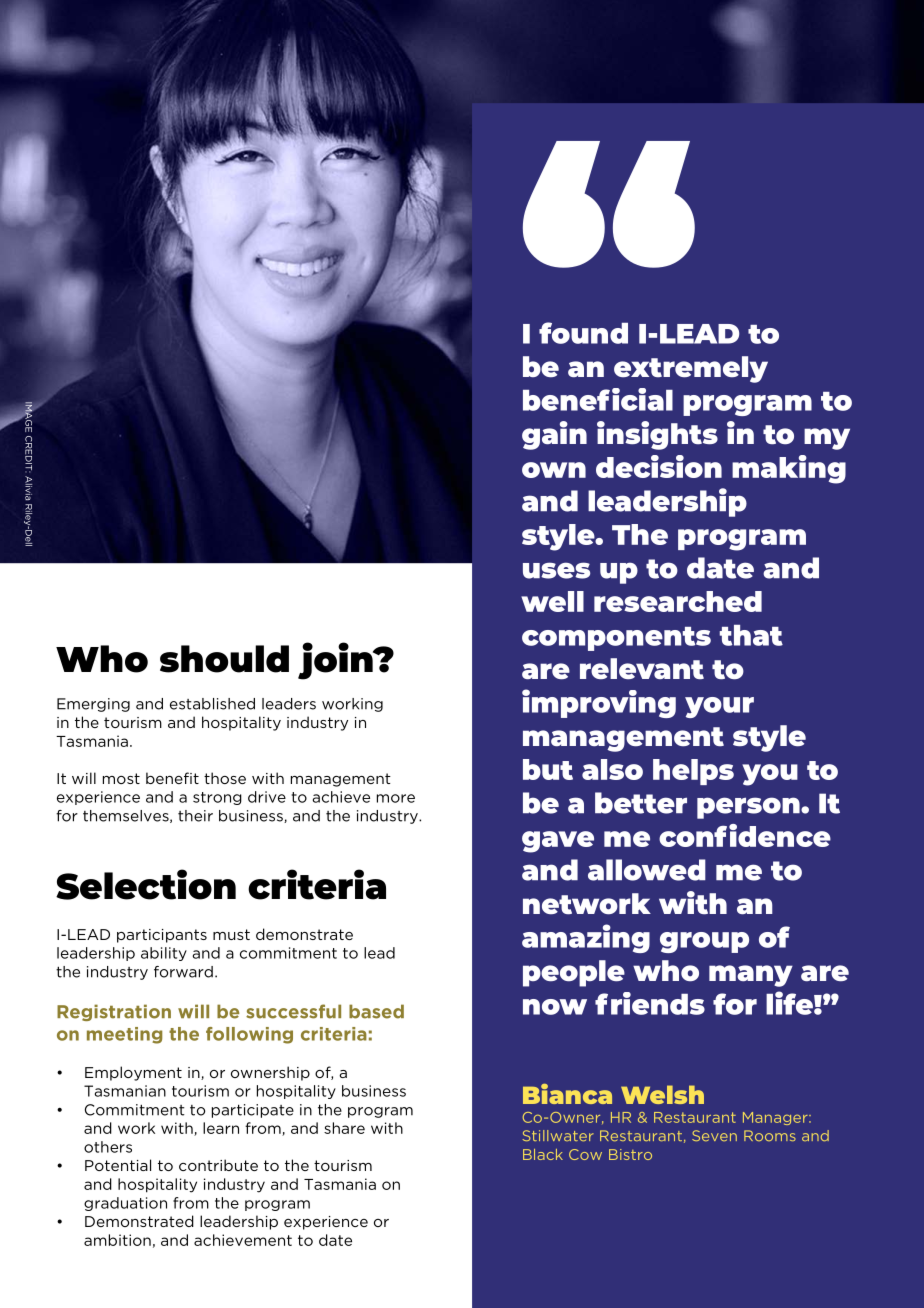  I want to click on meeting, so click(124, 1035).
